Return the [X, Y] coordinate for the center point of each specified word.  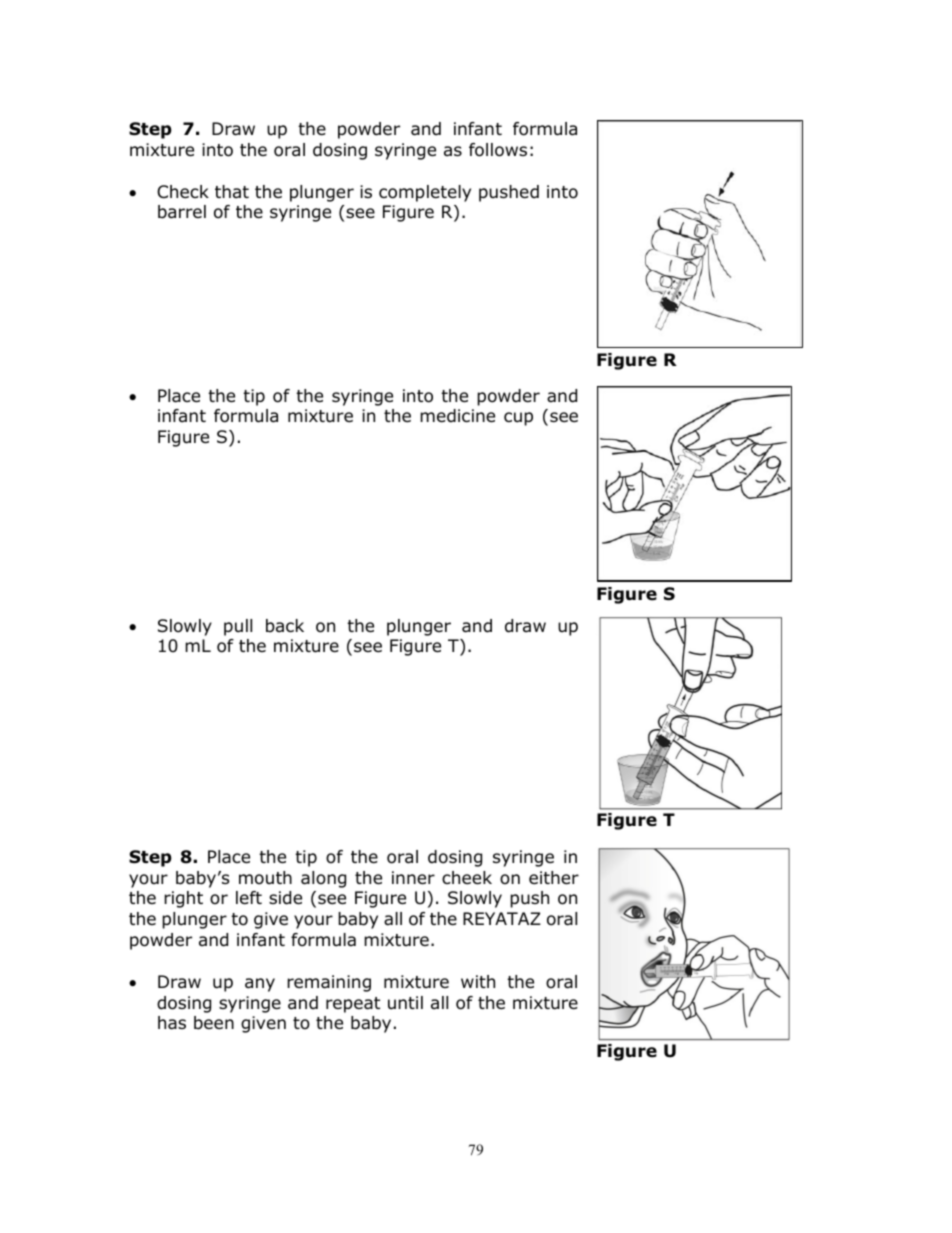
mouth [265, 878]
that [232, 191]
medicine [457, 416]
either [554, 878]
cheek [467, 878]
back [285, 626]
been [214, 1023]
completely [425, 193]
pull [238, 627]
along [323, 879]
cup [518, 419]
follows [498, 150]
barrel [182, 212]
